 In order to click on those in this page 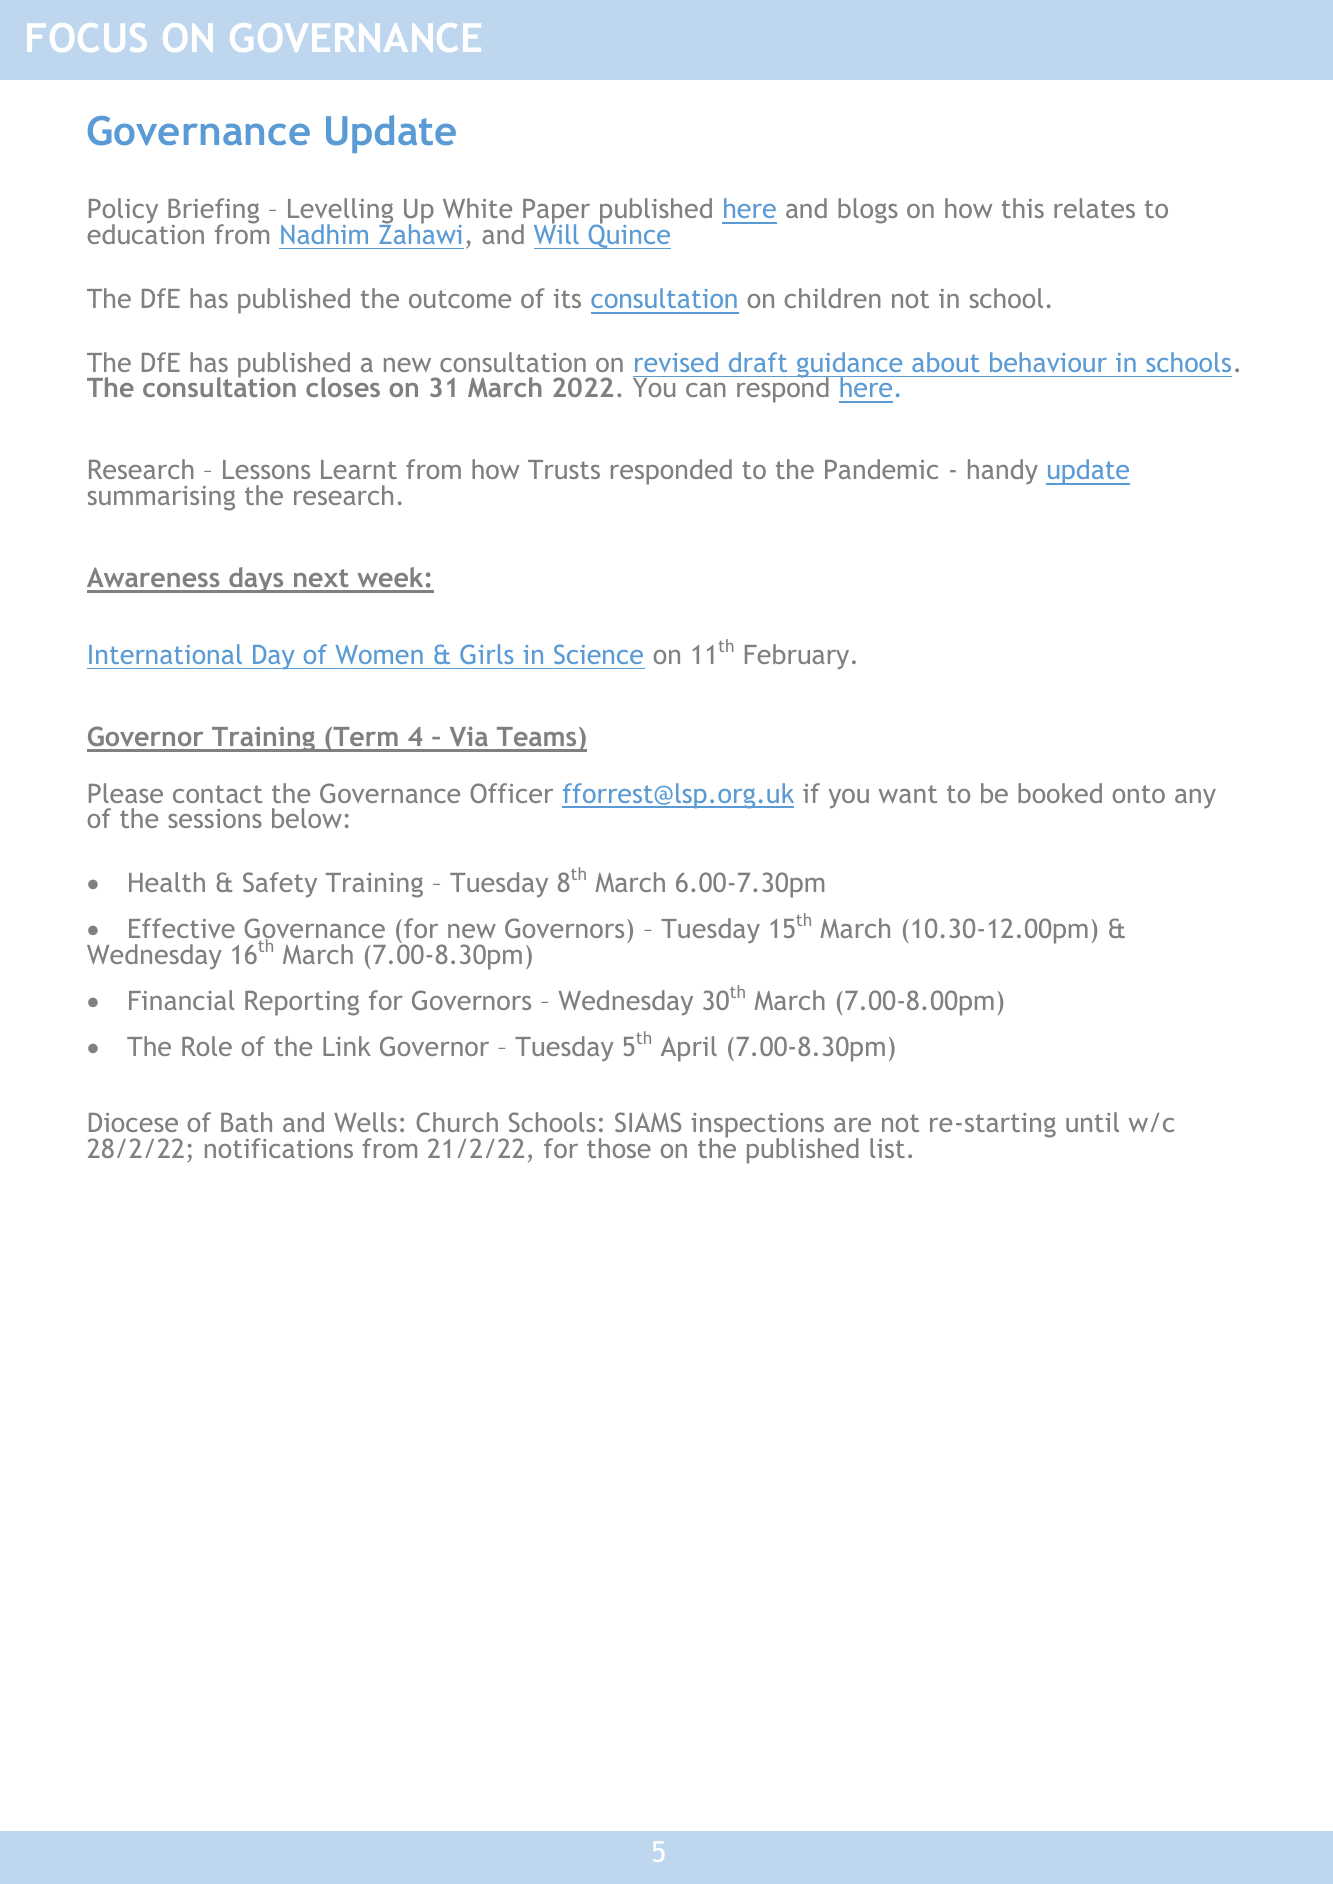, I will do `click(619, 1148)`.
